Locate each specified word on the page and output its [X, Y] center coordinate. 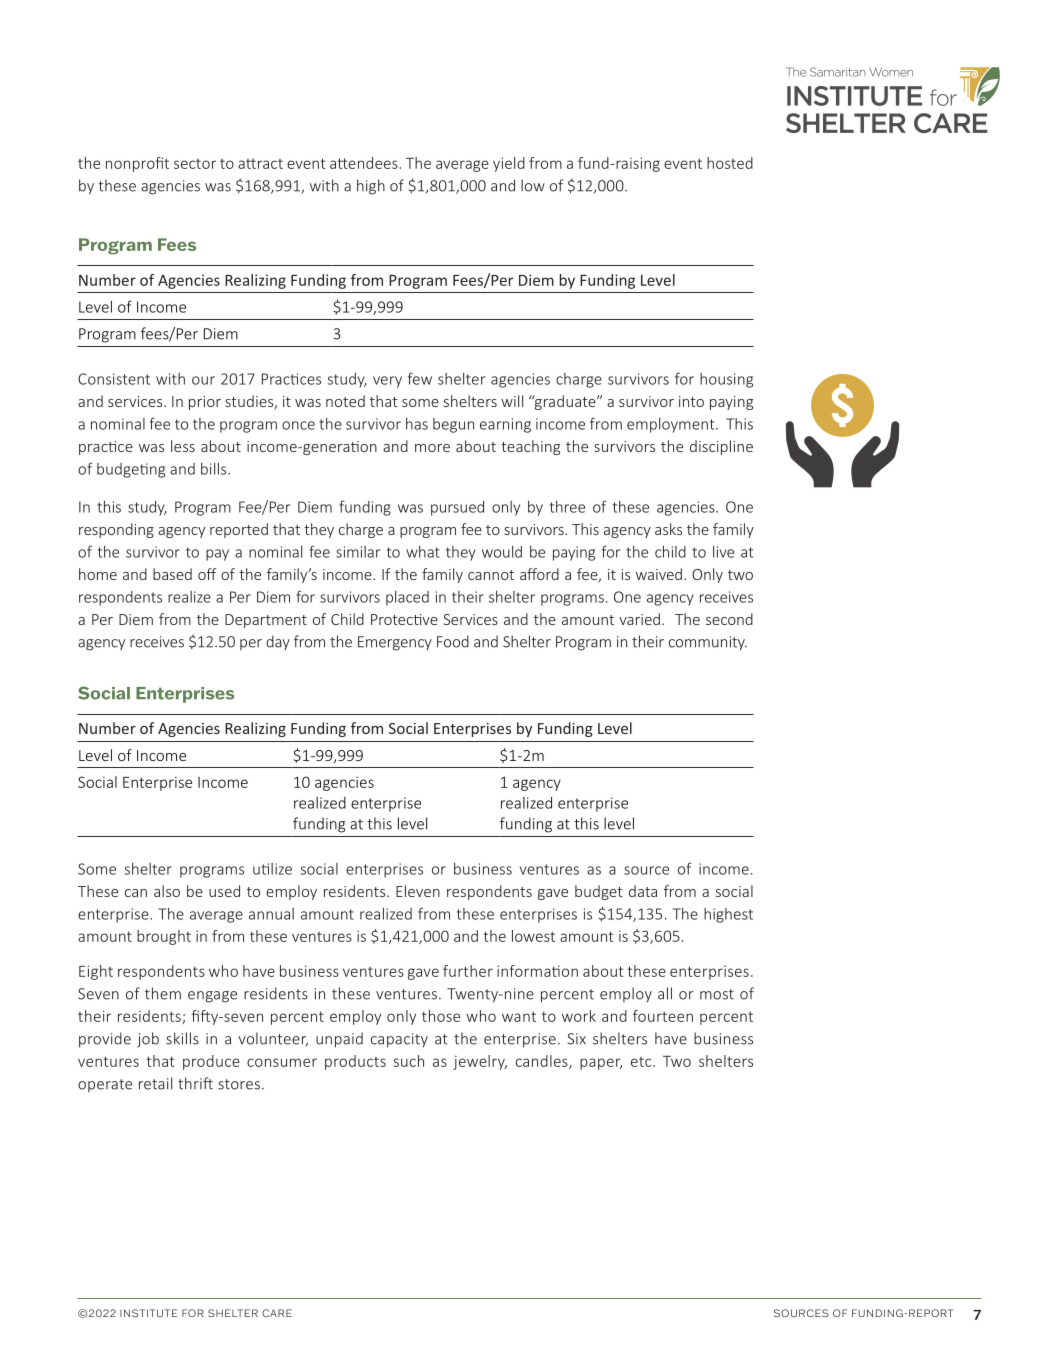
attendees [364, 163]
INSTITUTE [148, 1313]
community [708, 643]
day [278, 642]
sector [195, 164]
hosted [730, 163]
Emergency [395, 643]
